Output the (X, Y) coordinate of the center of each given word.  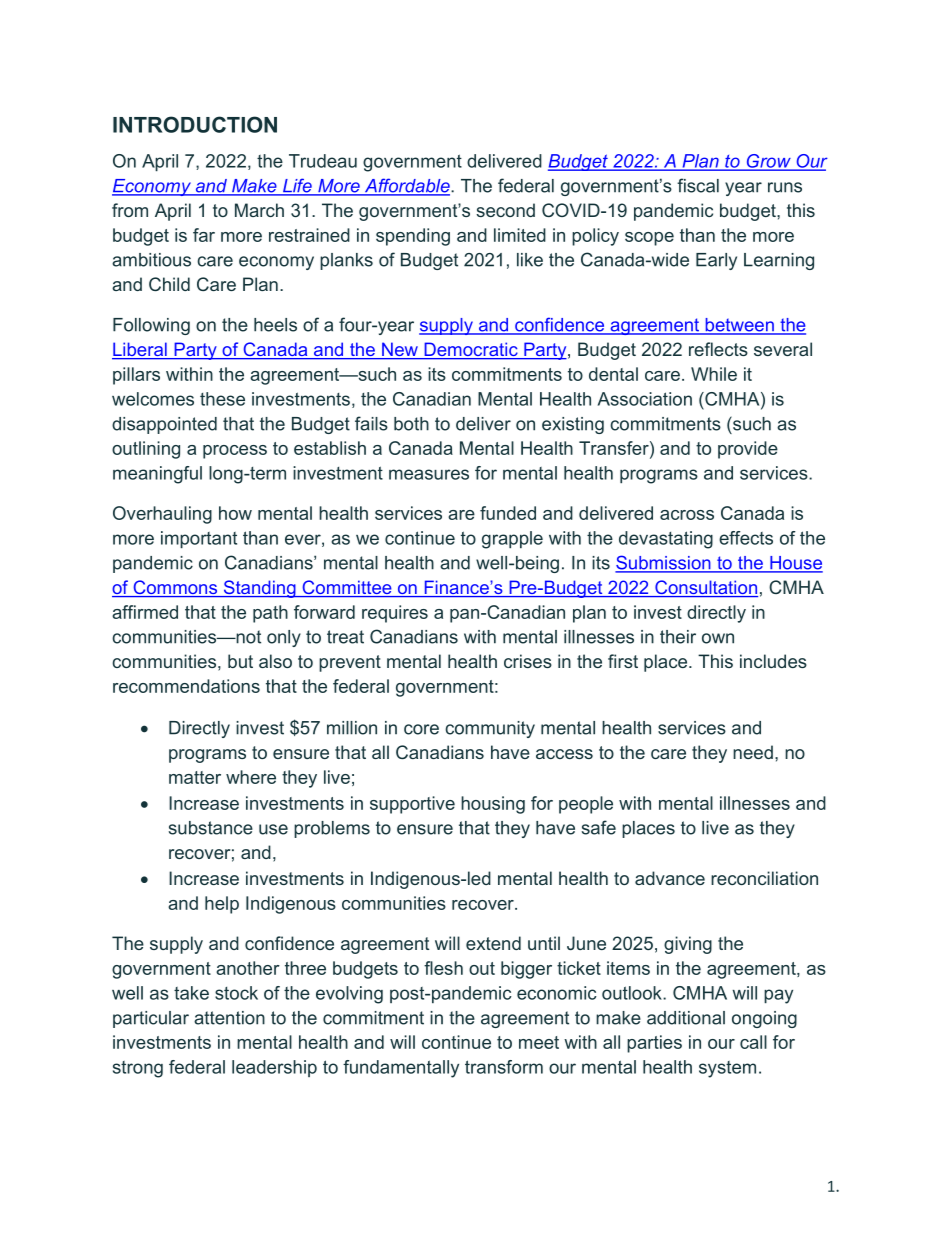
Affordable (407, 186)
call (753, 1042)
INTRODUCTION (195, 124)
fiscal (698, 185)
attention (229, 1018)
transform (504, 1067)
